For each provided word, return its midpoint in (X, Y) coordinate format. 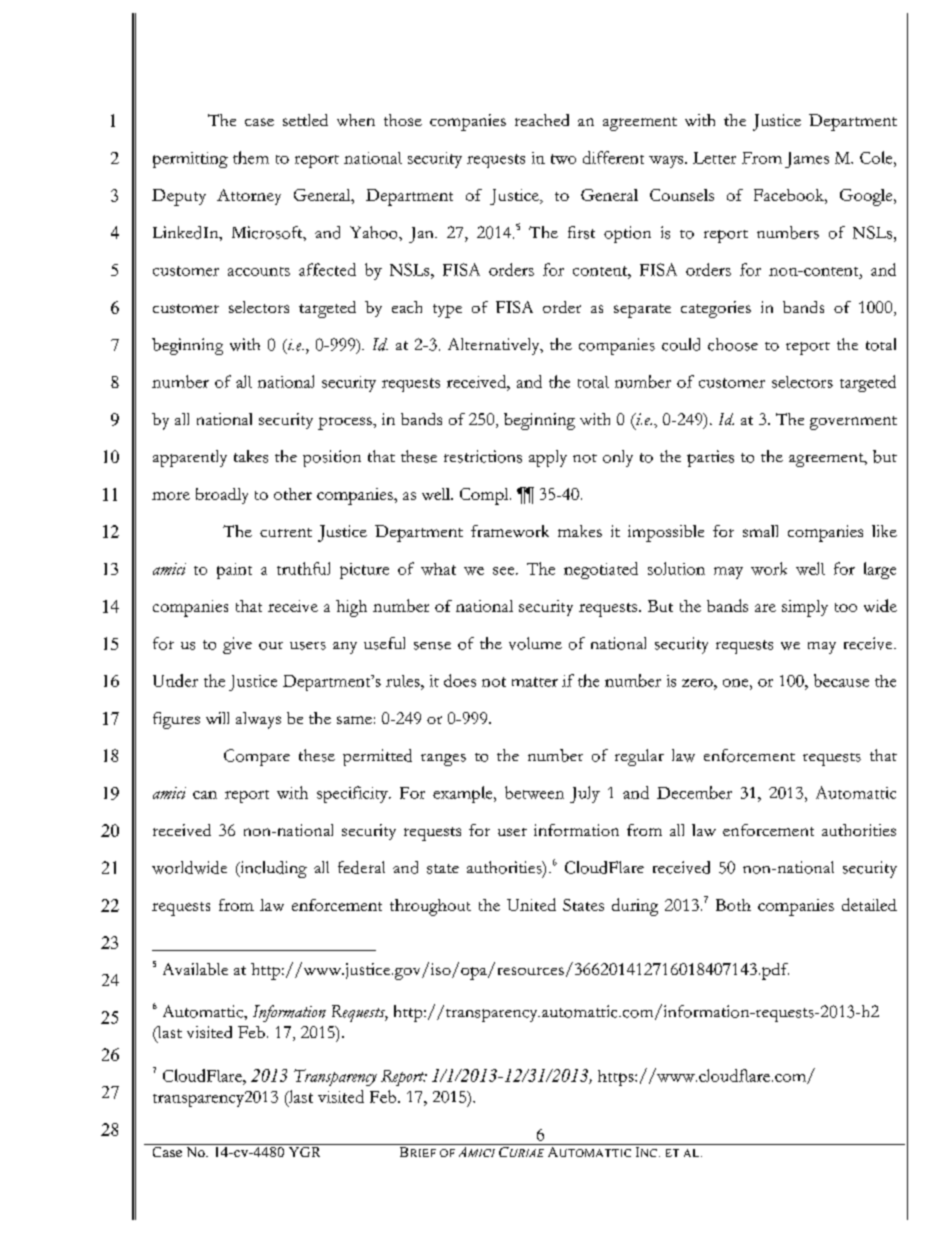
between (534, 792)
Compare (257, 757)
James (807, 160)
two (563, 159)
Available (195, 969)
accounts (259, 271)
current (286, 532)
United (531, 904)
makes (580, 531)
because (841, 680)
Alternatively (495, 346)
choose (733, 344)
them (251, 157)
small (760, 531)
